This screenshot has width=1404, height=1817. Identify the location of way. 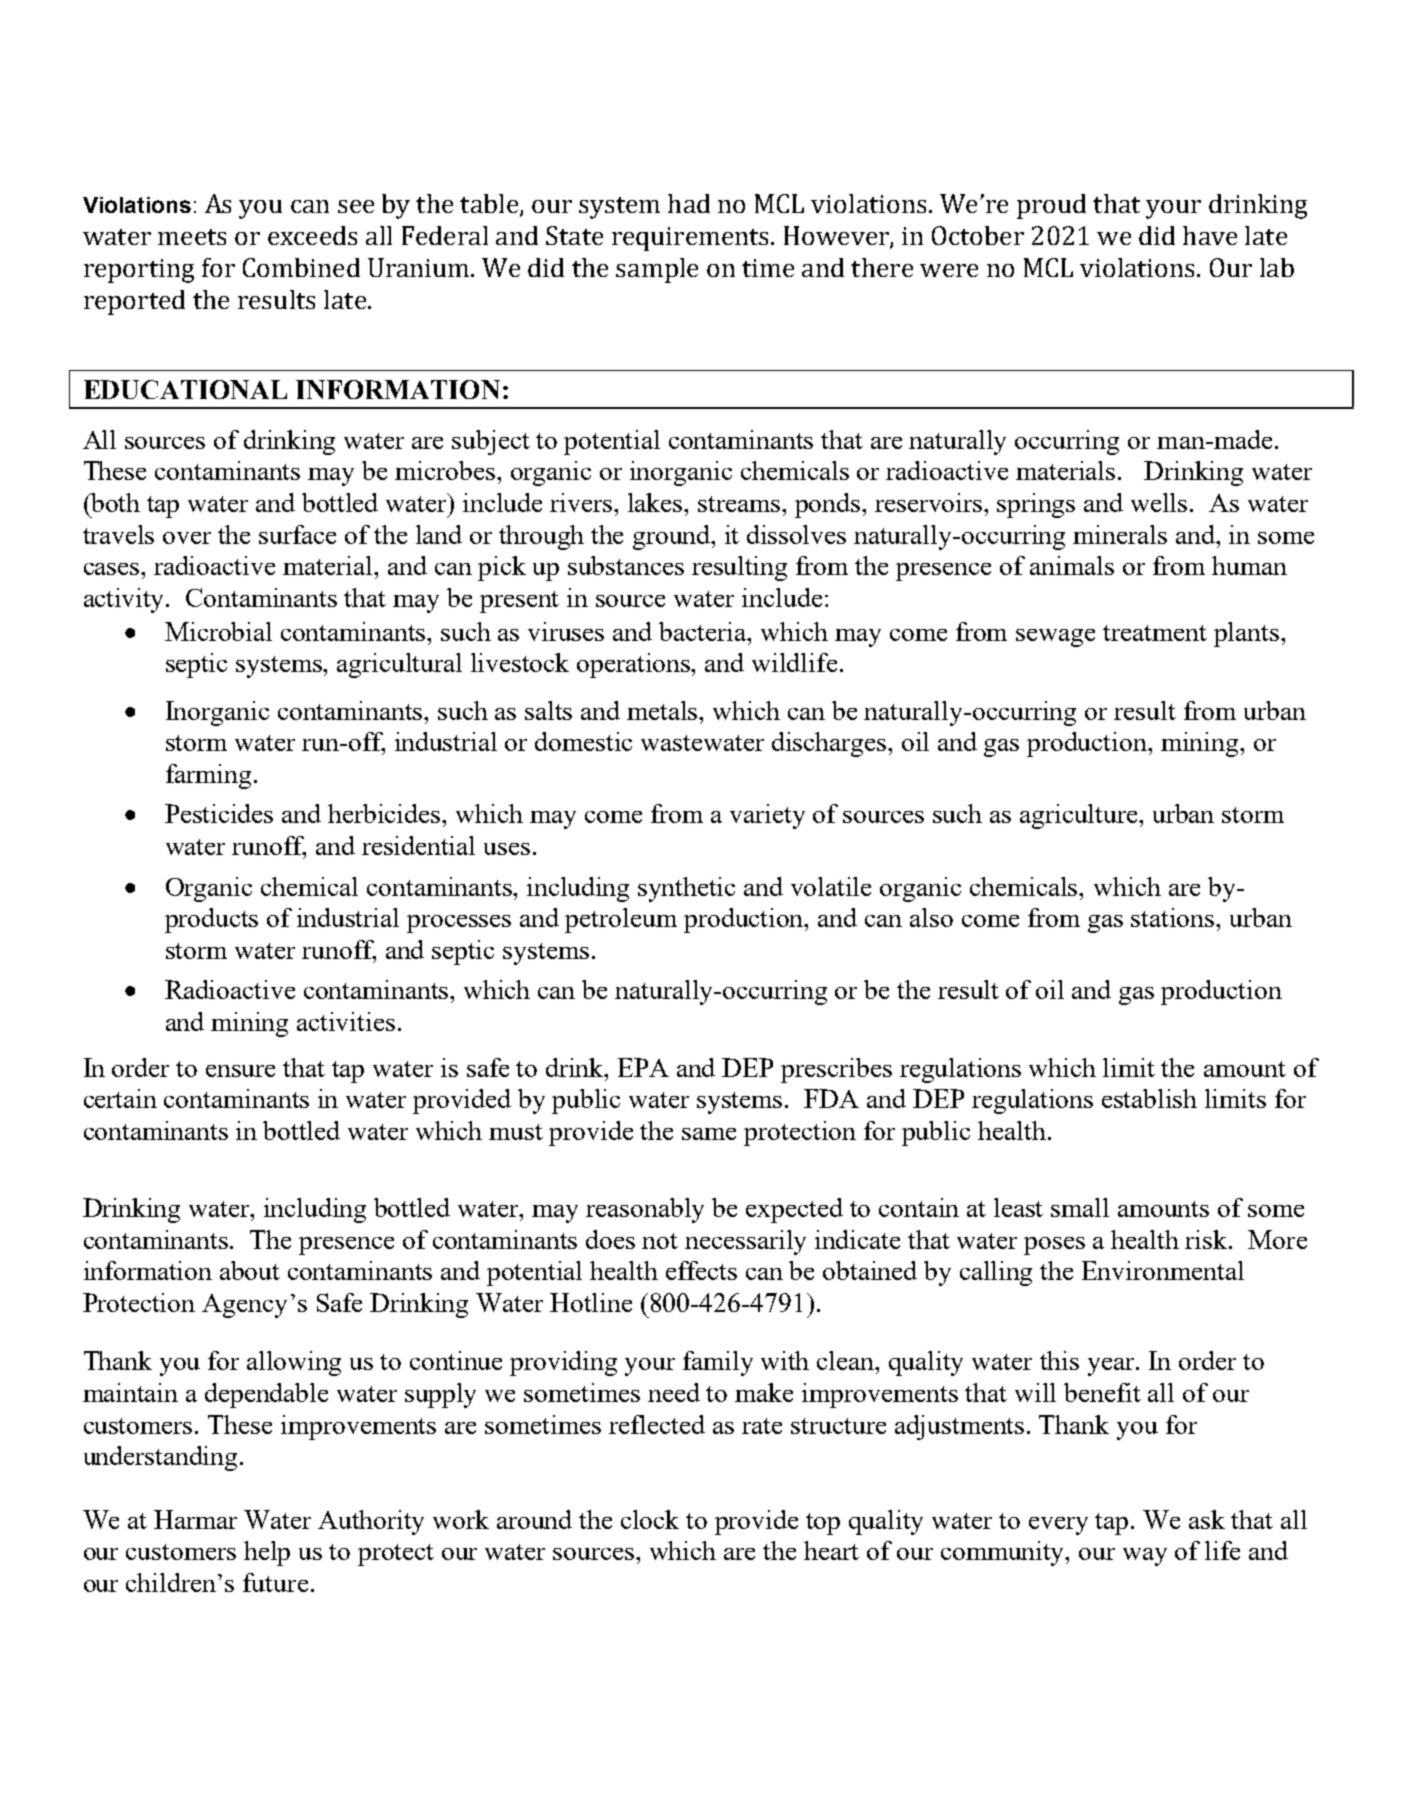
(1145, 1557).
